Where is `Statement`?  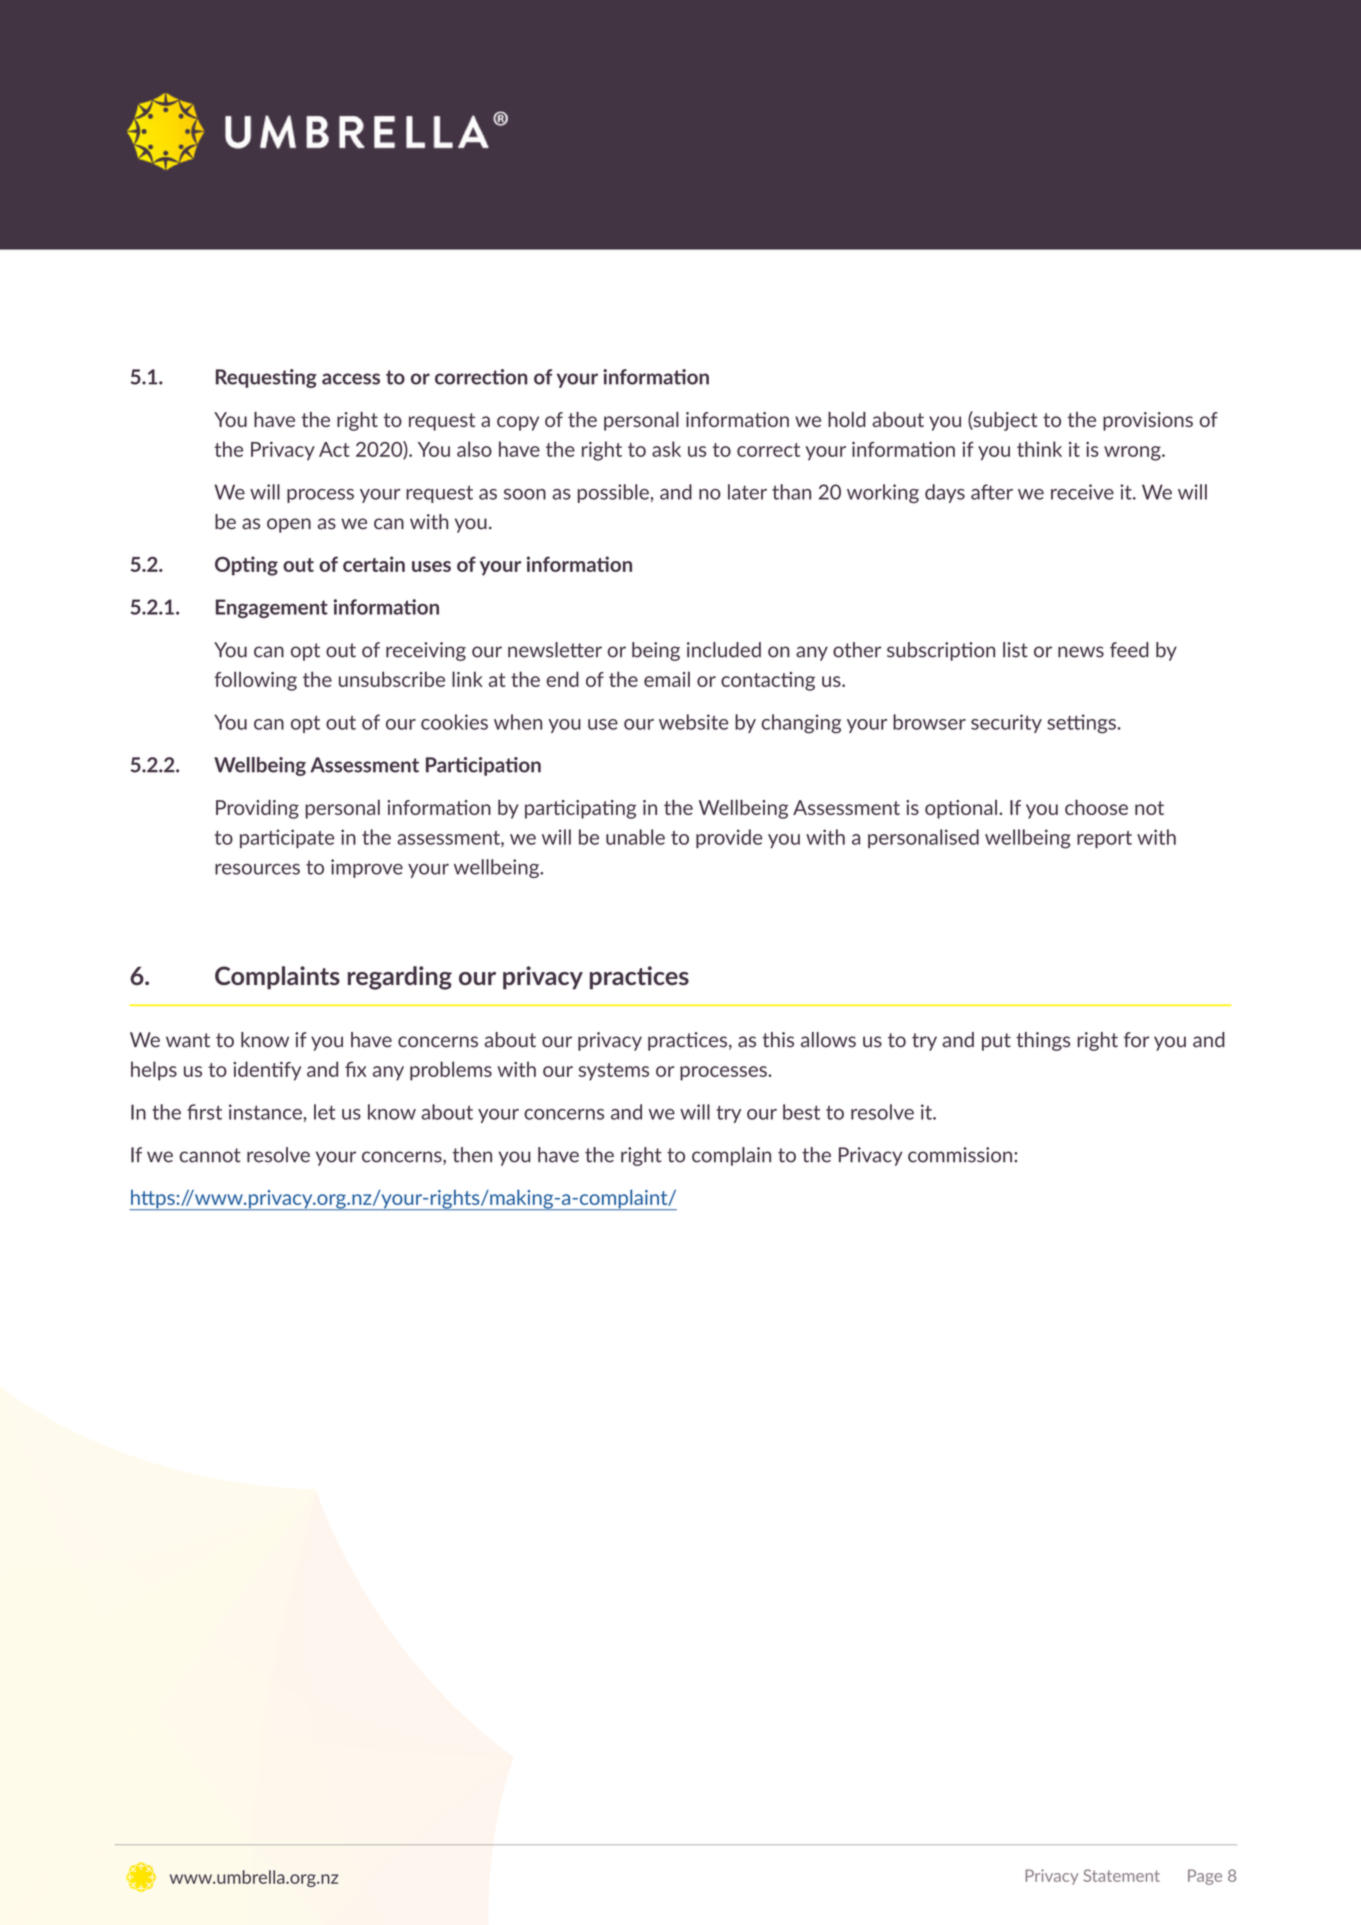
Statement is located at coordinates (1121, 1875).
